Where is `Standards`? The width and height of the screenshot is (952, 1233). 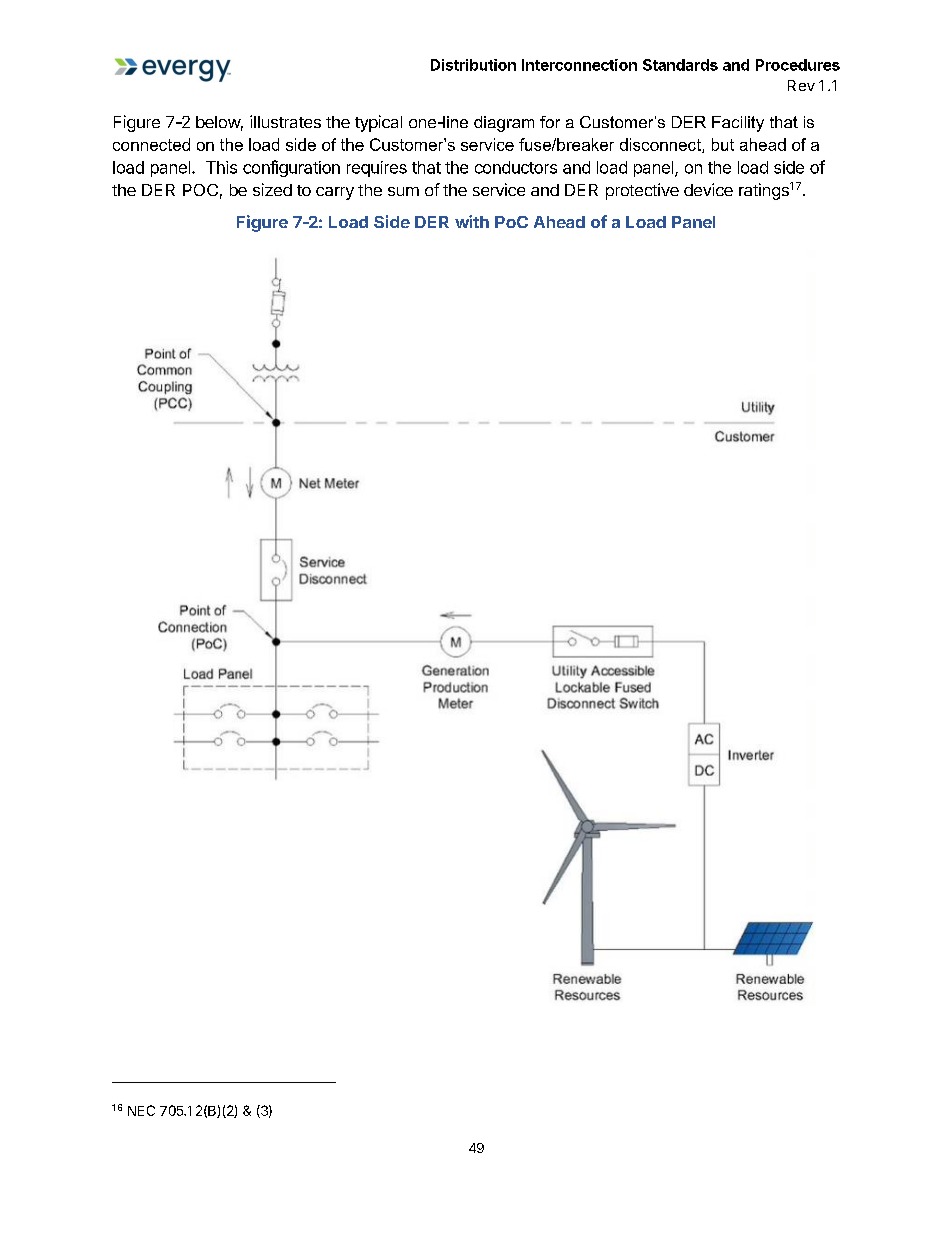
Standards is located at coordinates (680, 65).
